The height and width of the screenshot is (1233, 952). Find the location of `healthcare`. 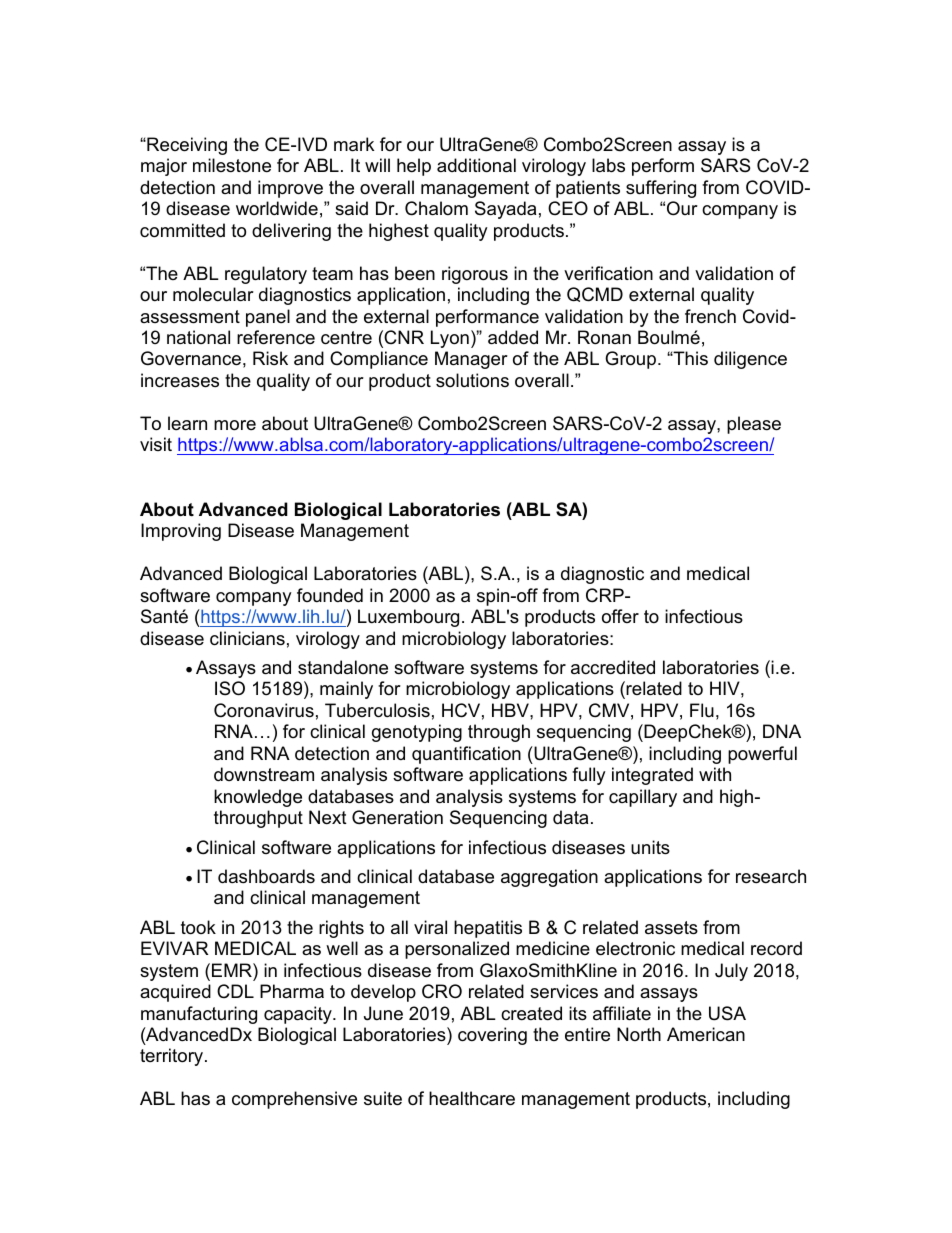

healthcare is located at coordinates (472, 1098).
